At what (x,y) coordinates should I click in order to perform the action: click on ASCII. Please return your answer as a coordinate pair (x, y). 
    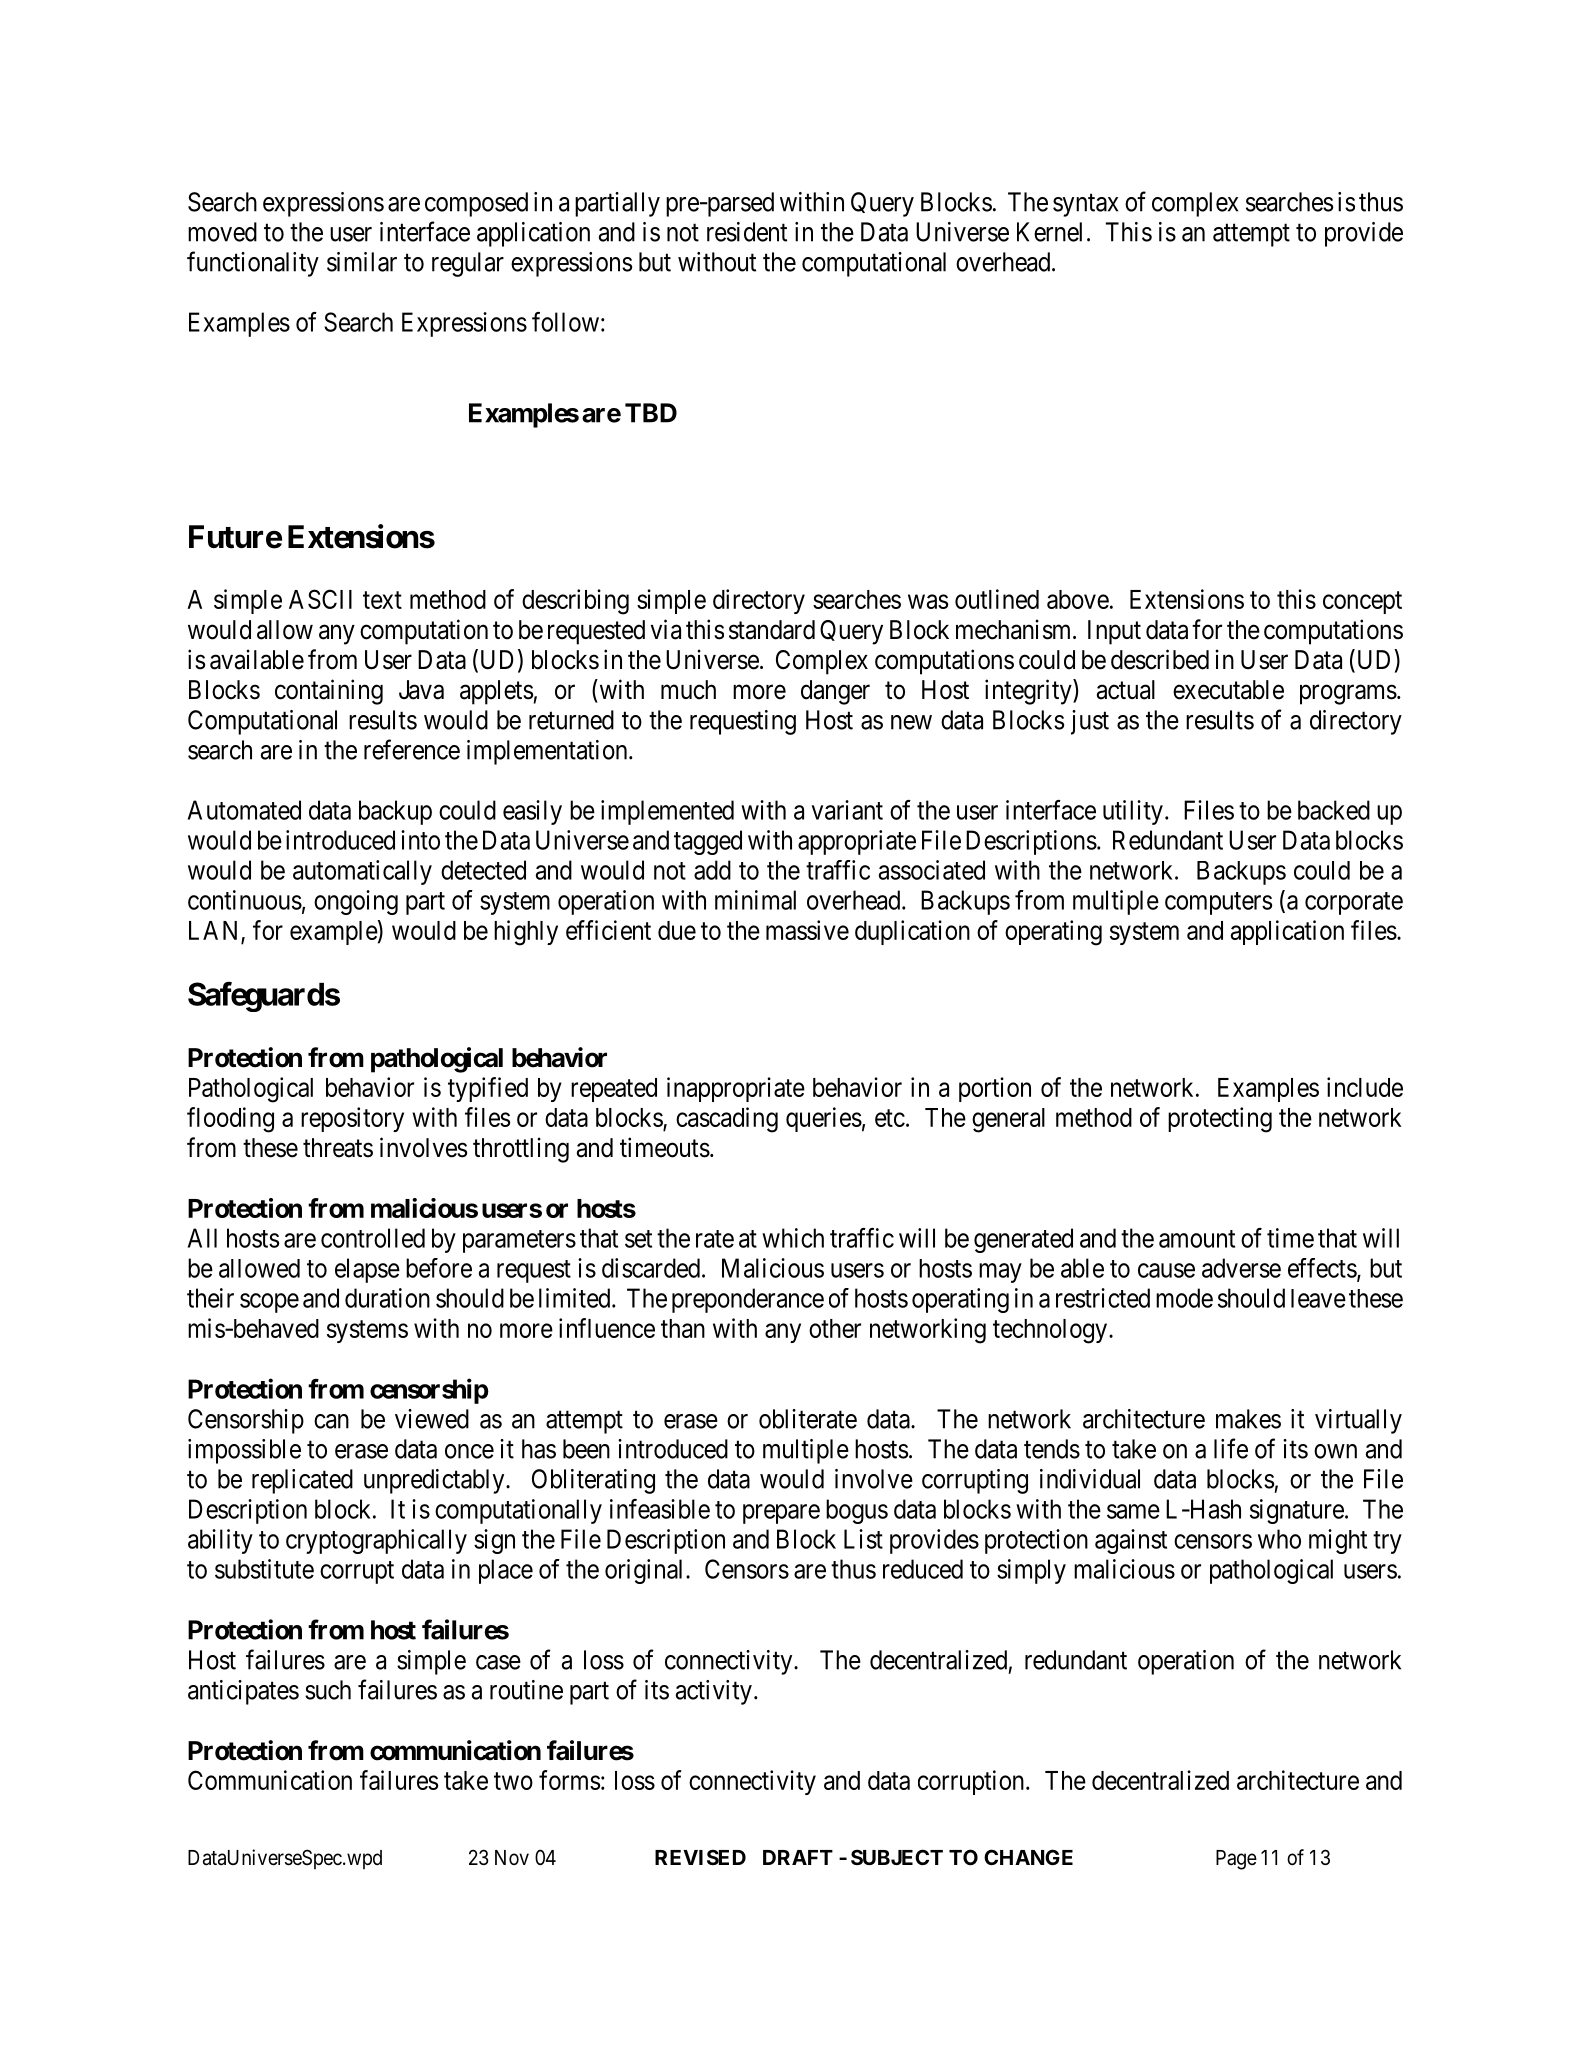
    Looking at the image, I should click on (320, 599).
